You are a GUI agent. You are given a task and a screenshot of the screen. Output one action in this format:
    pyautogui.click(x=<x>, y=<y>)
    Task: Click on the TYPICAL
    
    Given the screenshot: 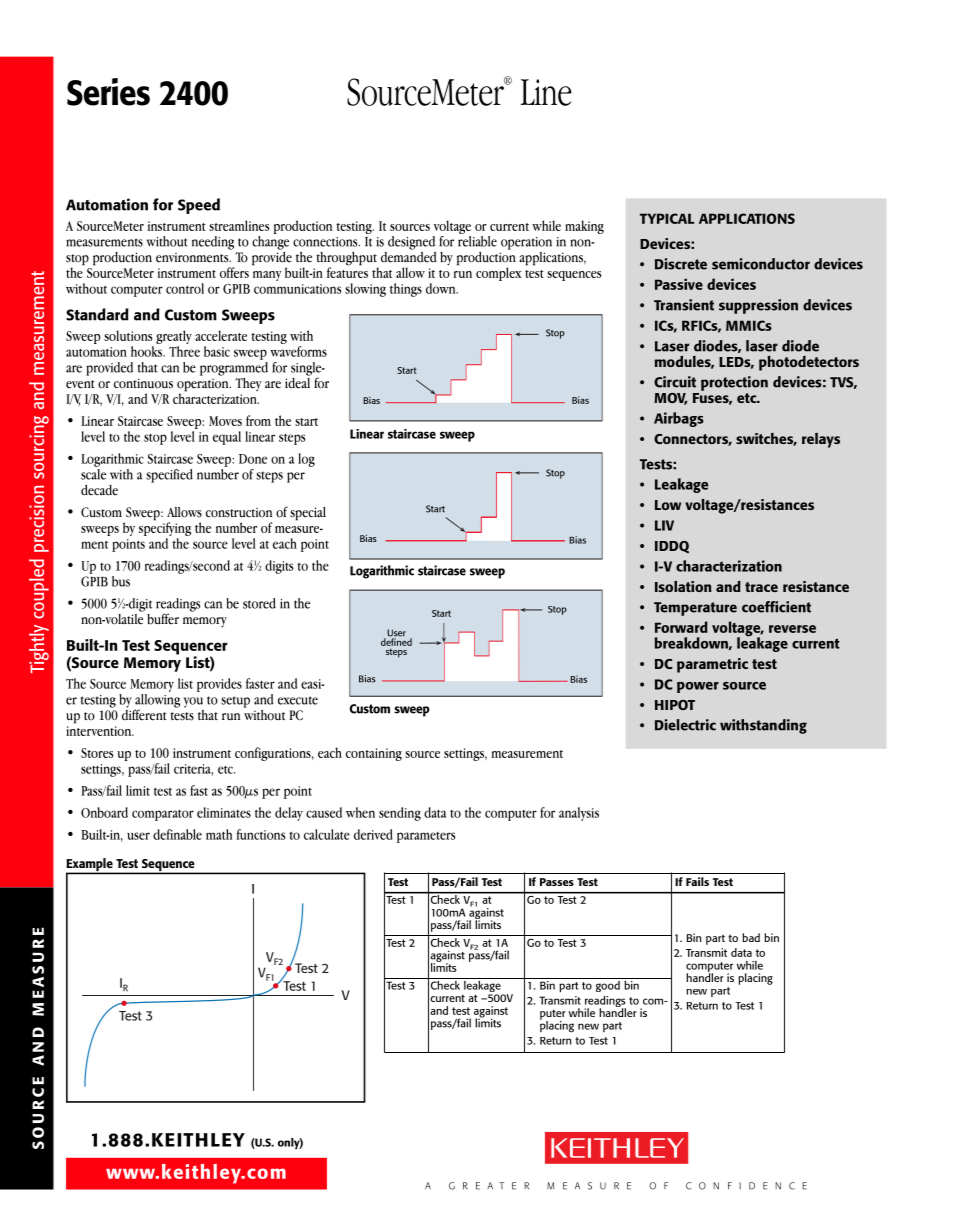 What is the action you would take?
    pyautogui.click(x=667, y=218)
